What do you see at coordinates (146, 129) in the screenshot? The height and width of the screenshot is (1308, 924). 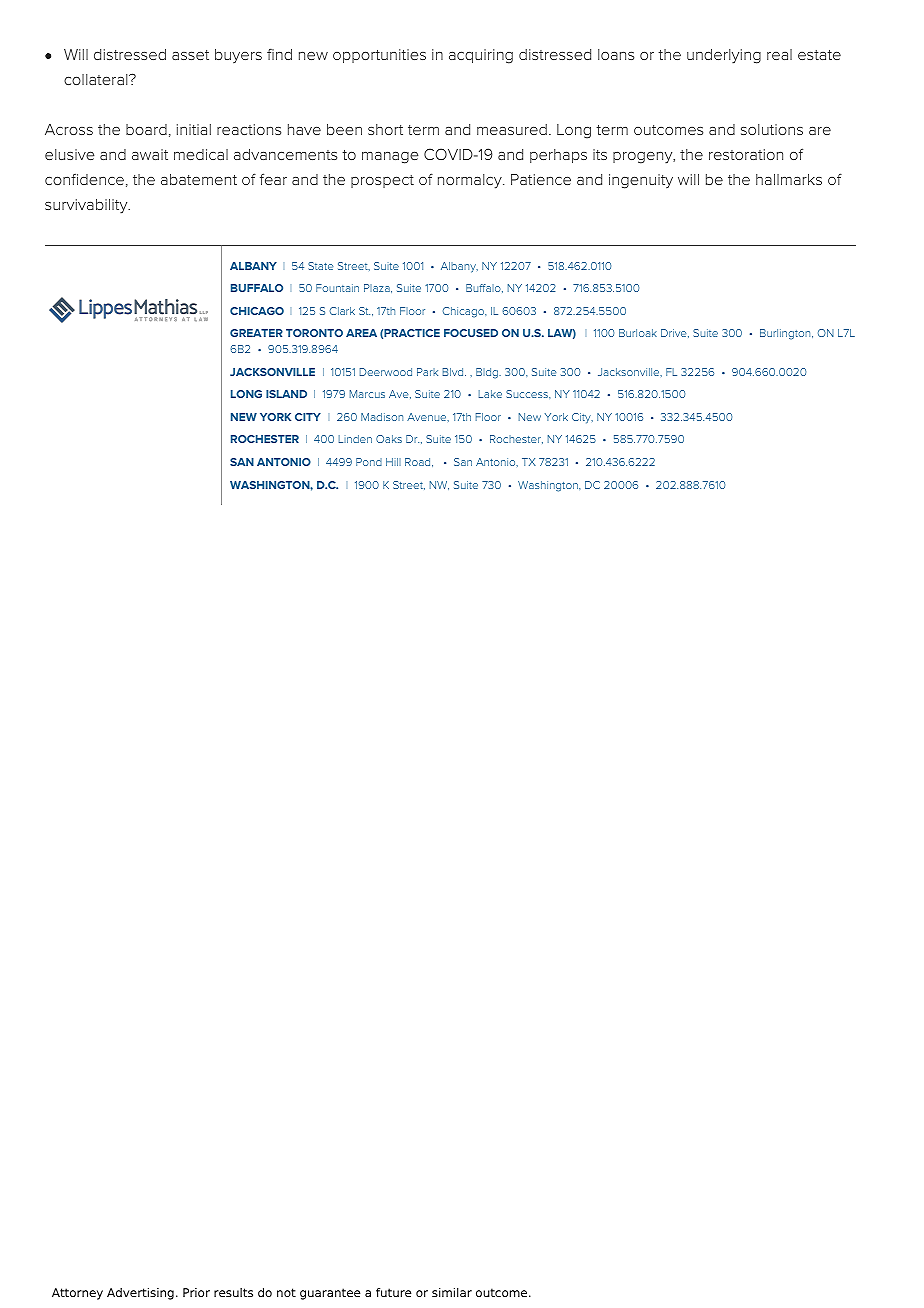 I see `board` at bounding box center [146, 129].
